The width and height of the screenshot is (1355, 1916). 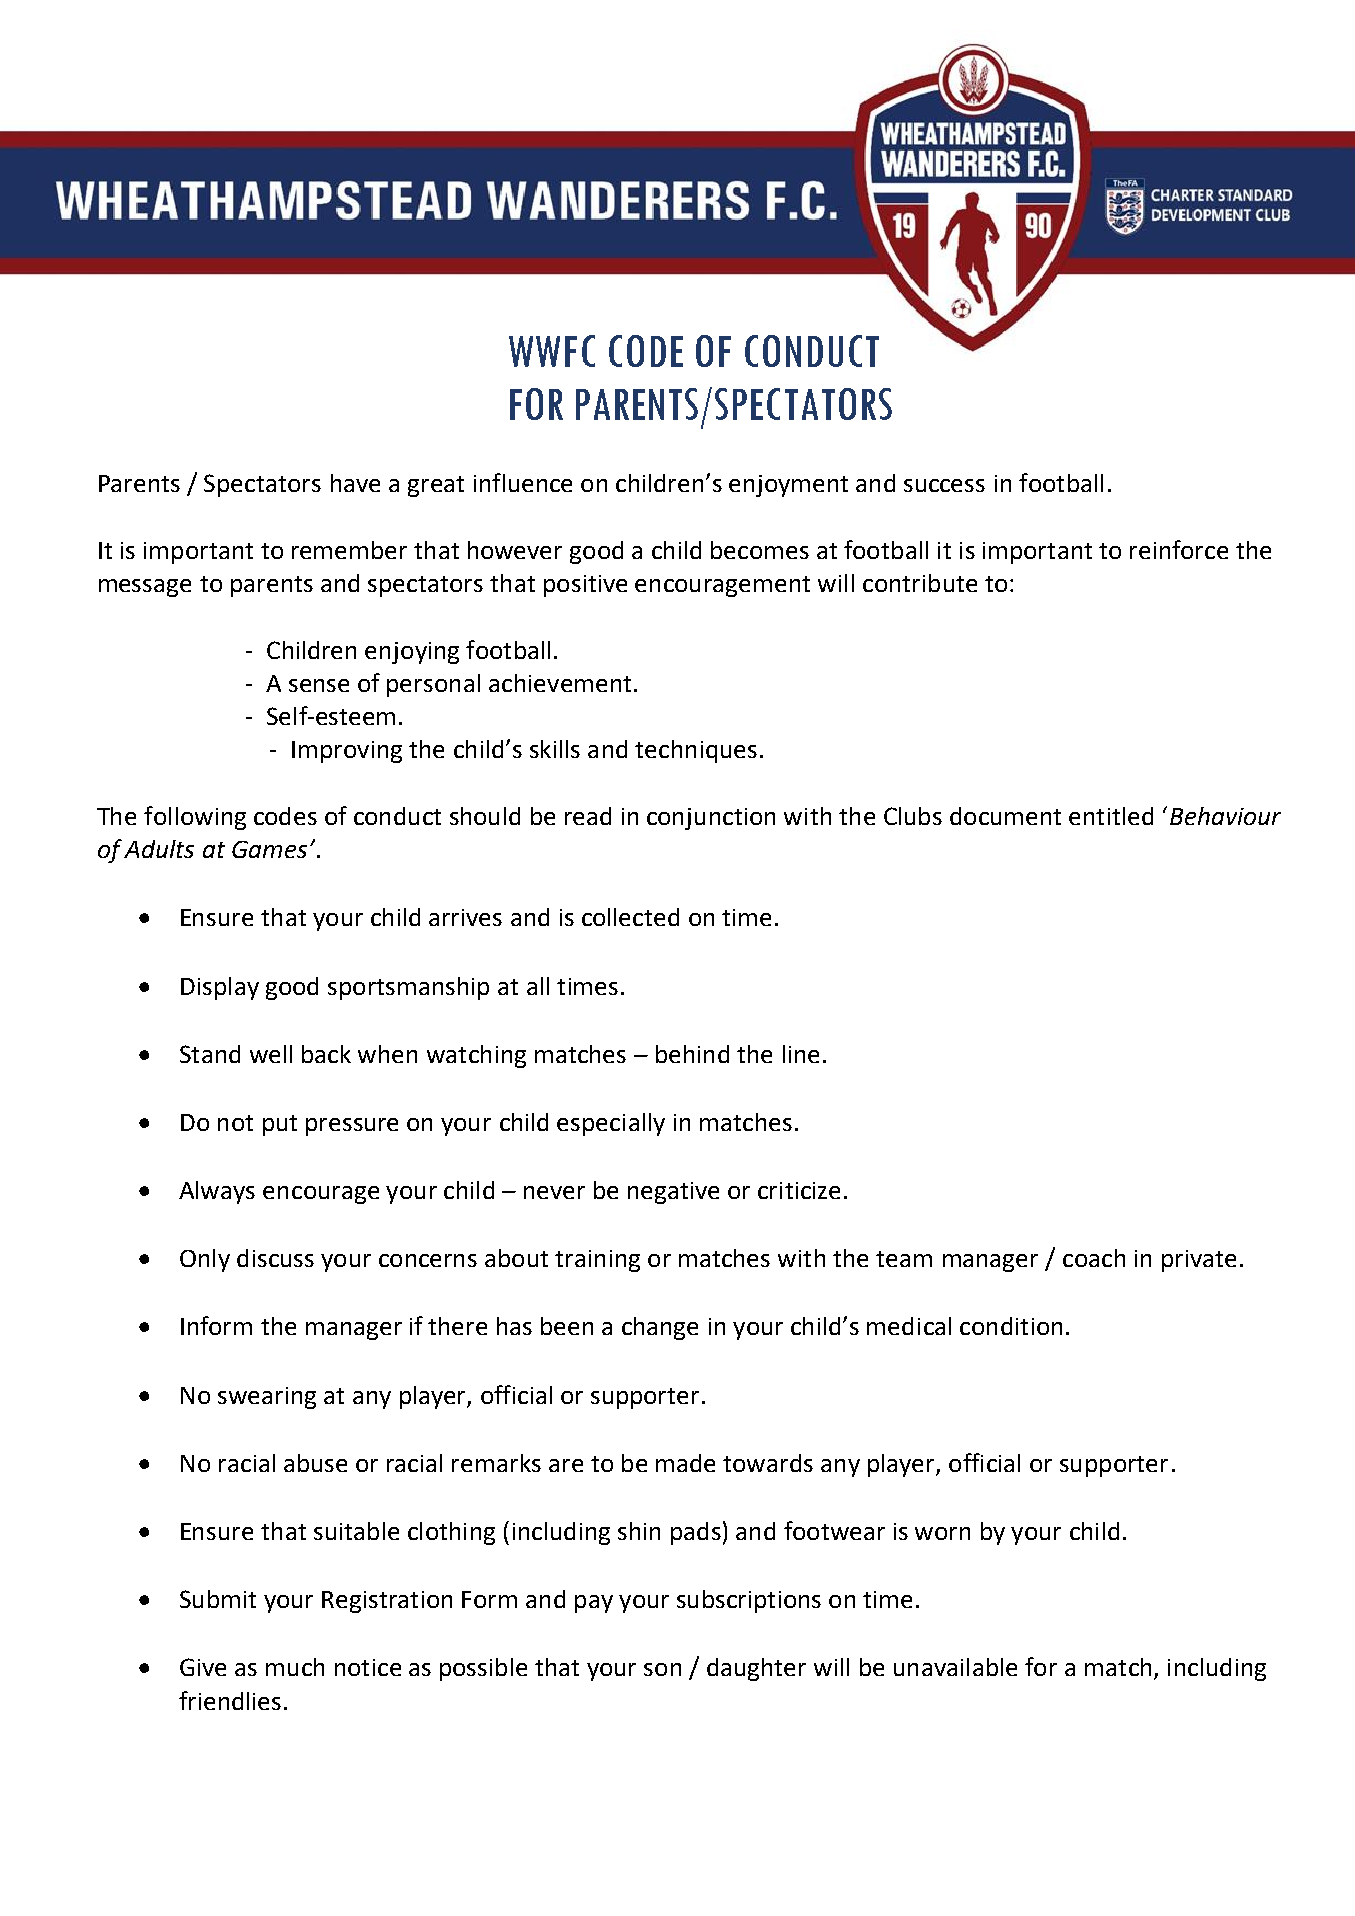 What do you see at coordinates (280, 1125) in the screenshot?
I see `put` at bounding box center [280, 1125].
